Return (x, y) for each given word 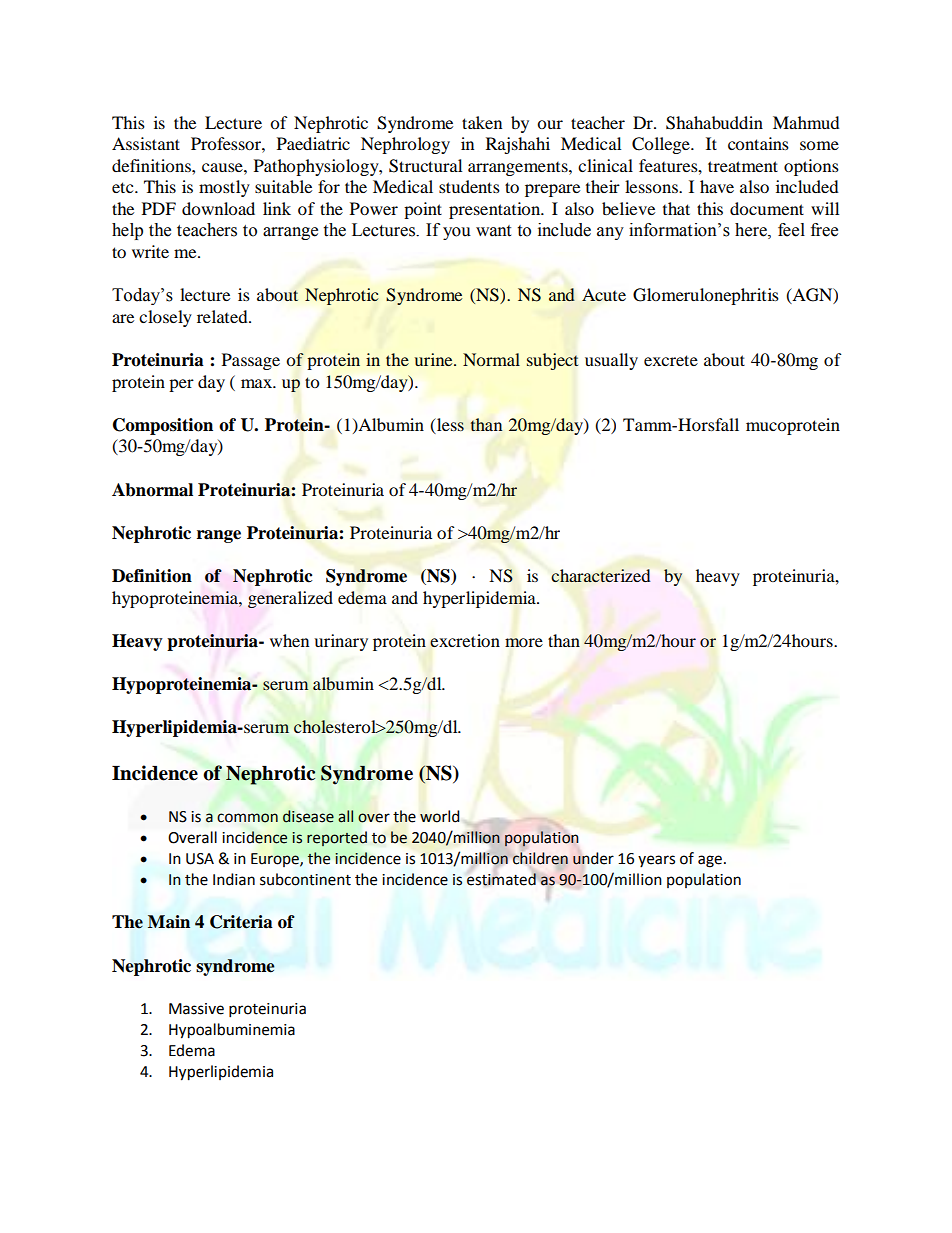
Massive (196, 1009)
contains (758, 143)
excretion (465, 640)
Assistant (146, 143)
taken (482, 122)
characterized (600, 576)
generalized (290, 599)
